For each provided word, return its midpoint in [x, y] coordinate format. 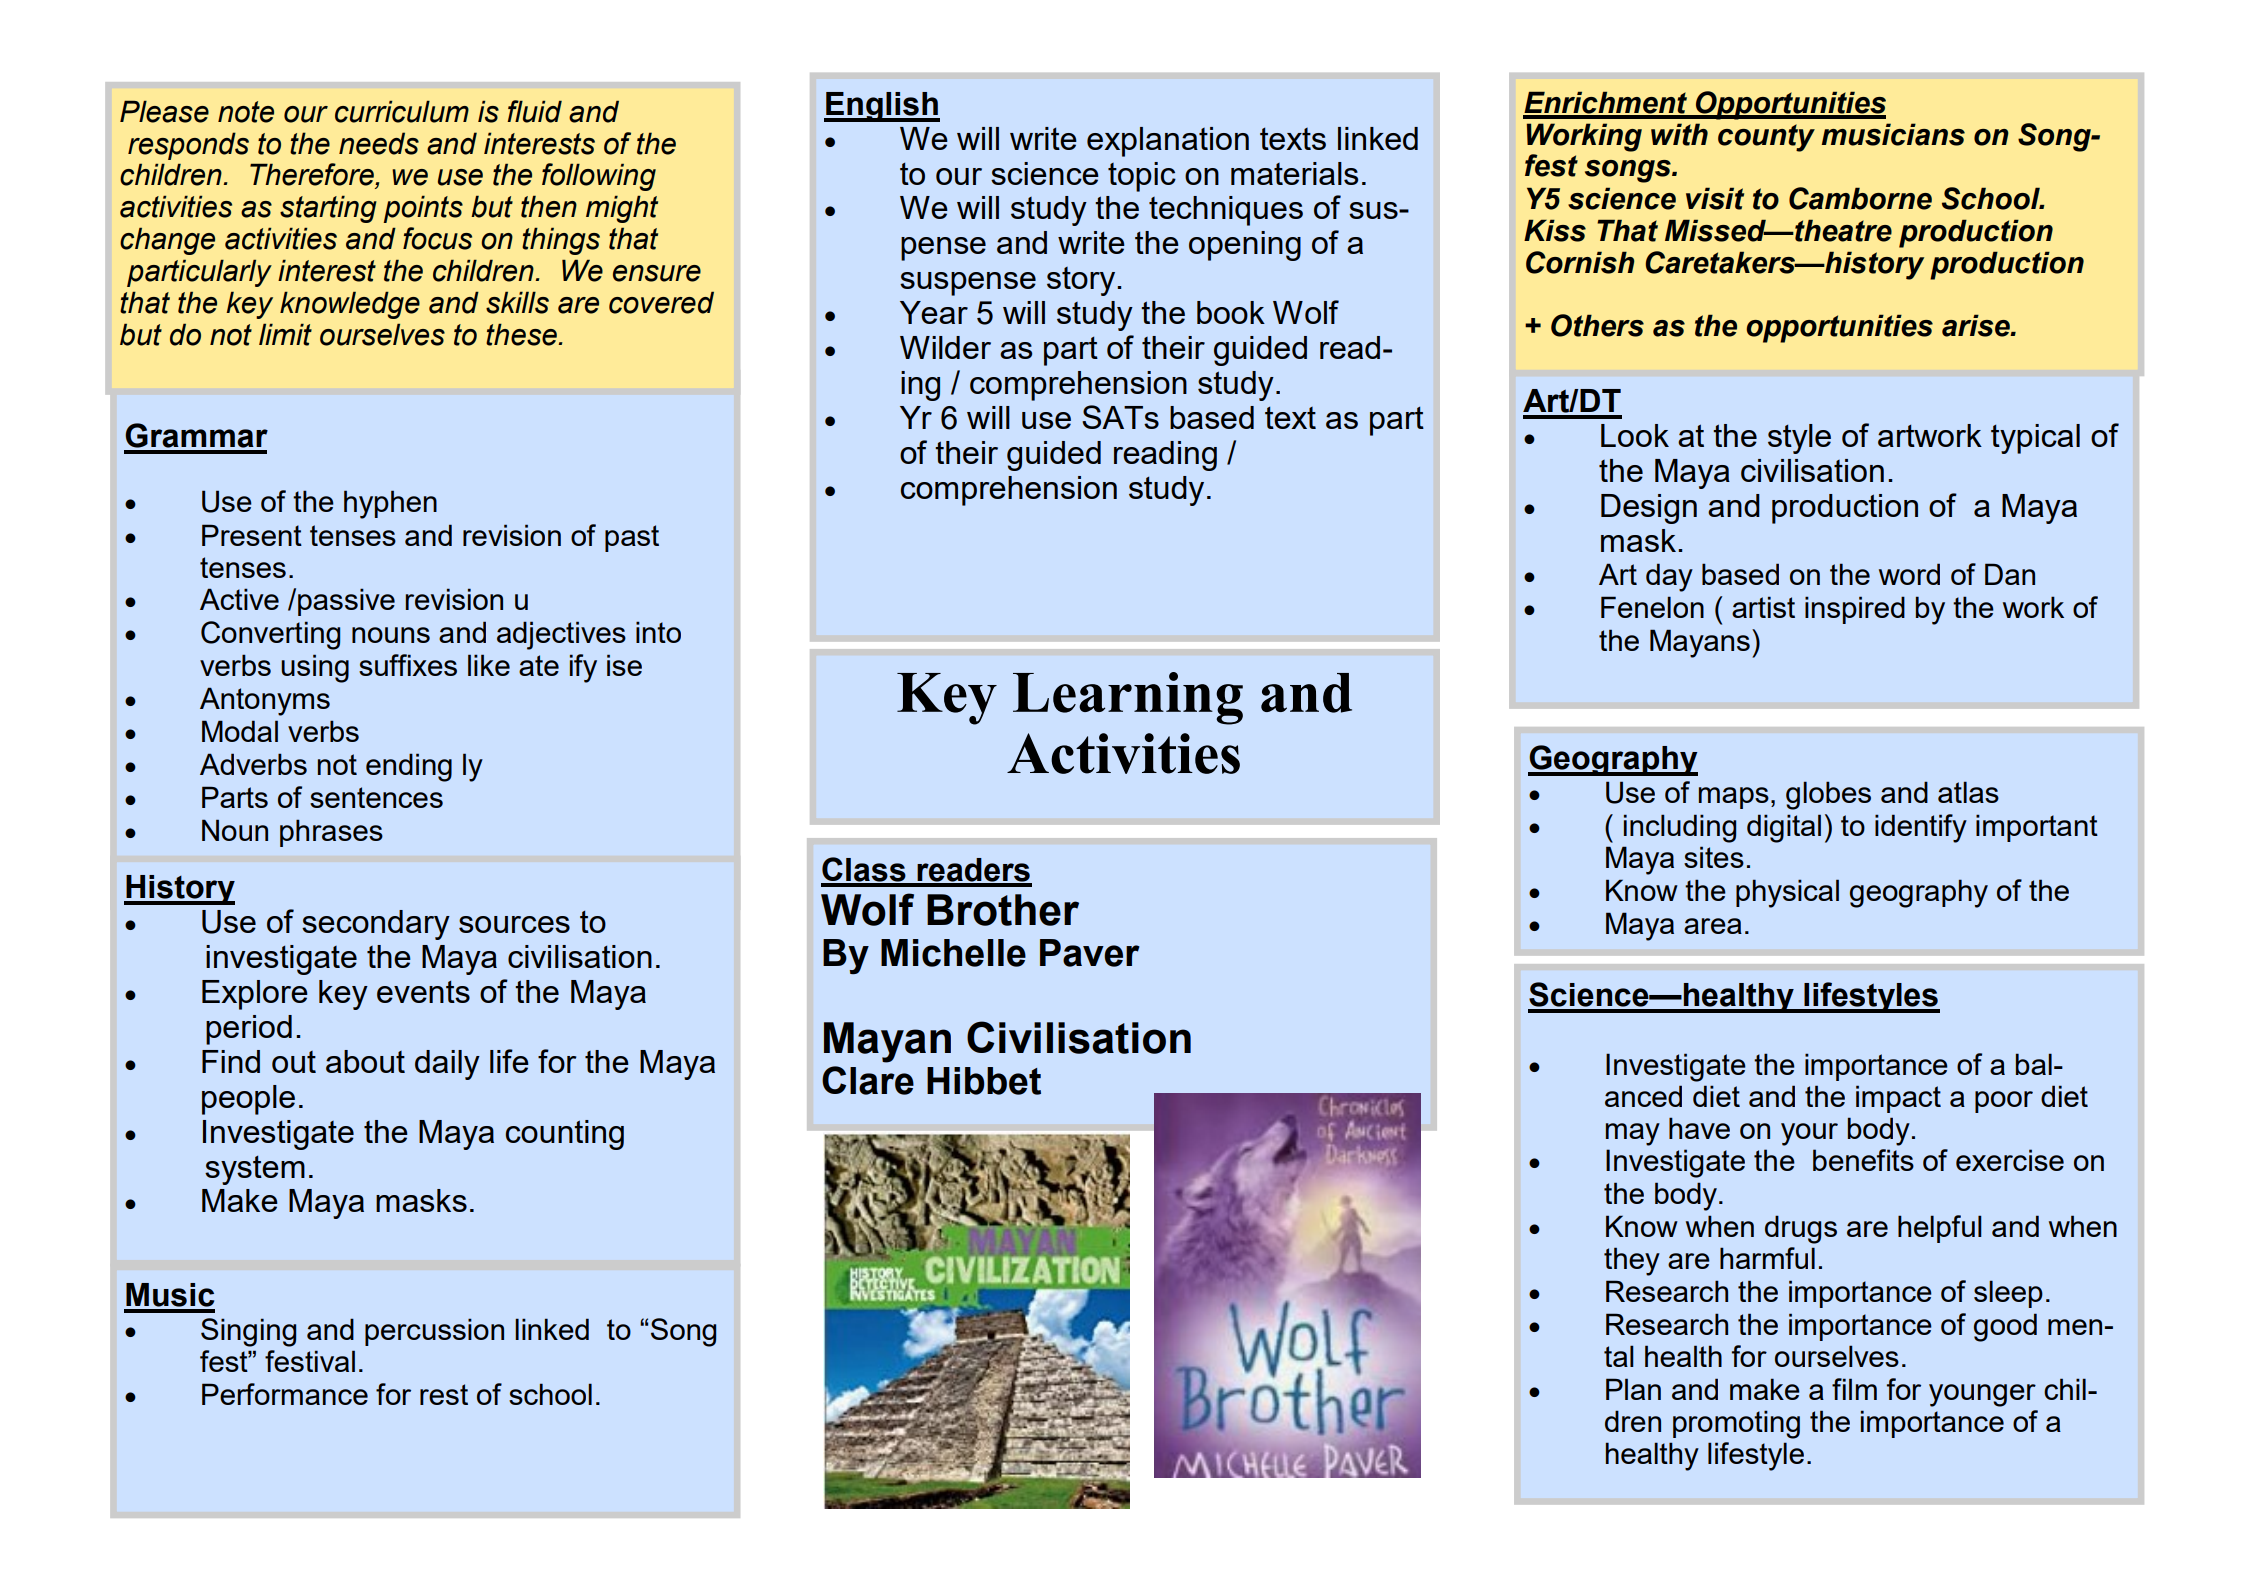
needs [379, 143]
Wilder [945, 347]
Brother [1003, 910]
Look [1635, 435]
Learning [1128, 698]
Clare [868, 1080]
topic [1142, 177]
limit [285, 334]
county [1766, 138]
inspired [1855, 610]
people [248, 1100]
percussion [434, 1332]
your [1809, 1134]
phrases [331, 833]
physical [1787, 893]
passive [346, 602]
